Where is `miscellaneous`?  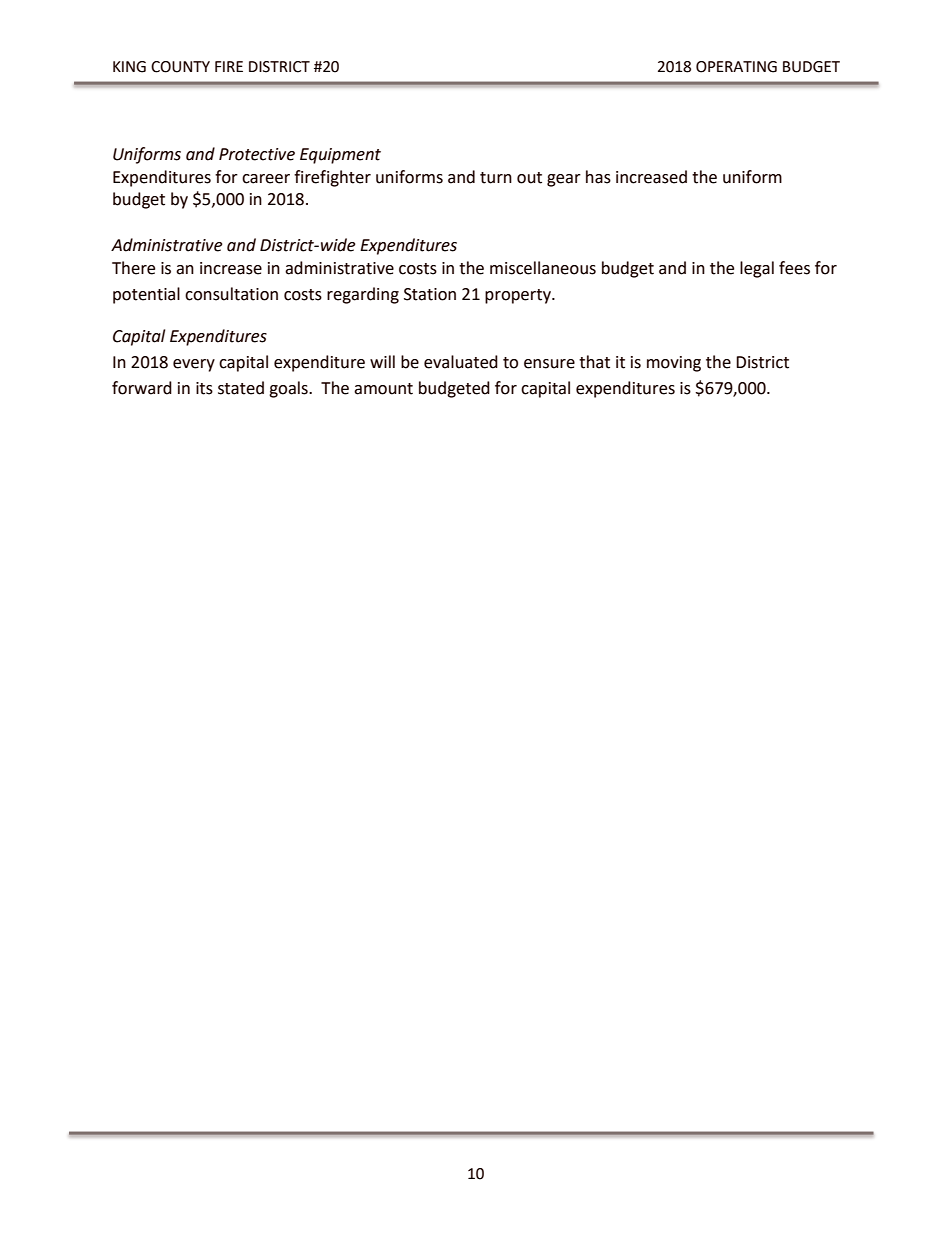 miscellaneous is located at coordinates (543, 268).
